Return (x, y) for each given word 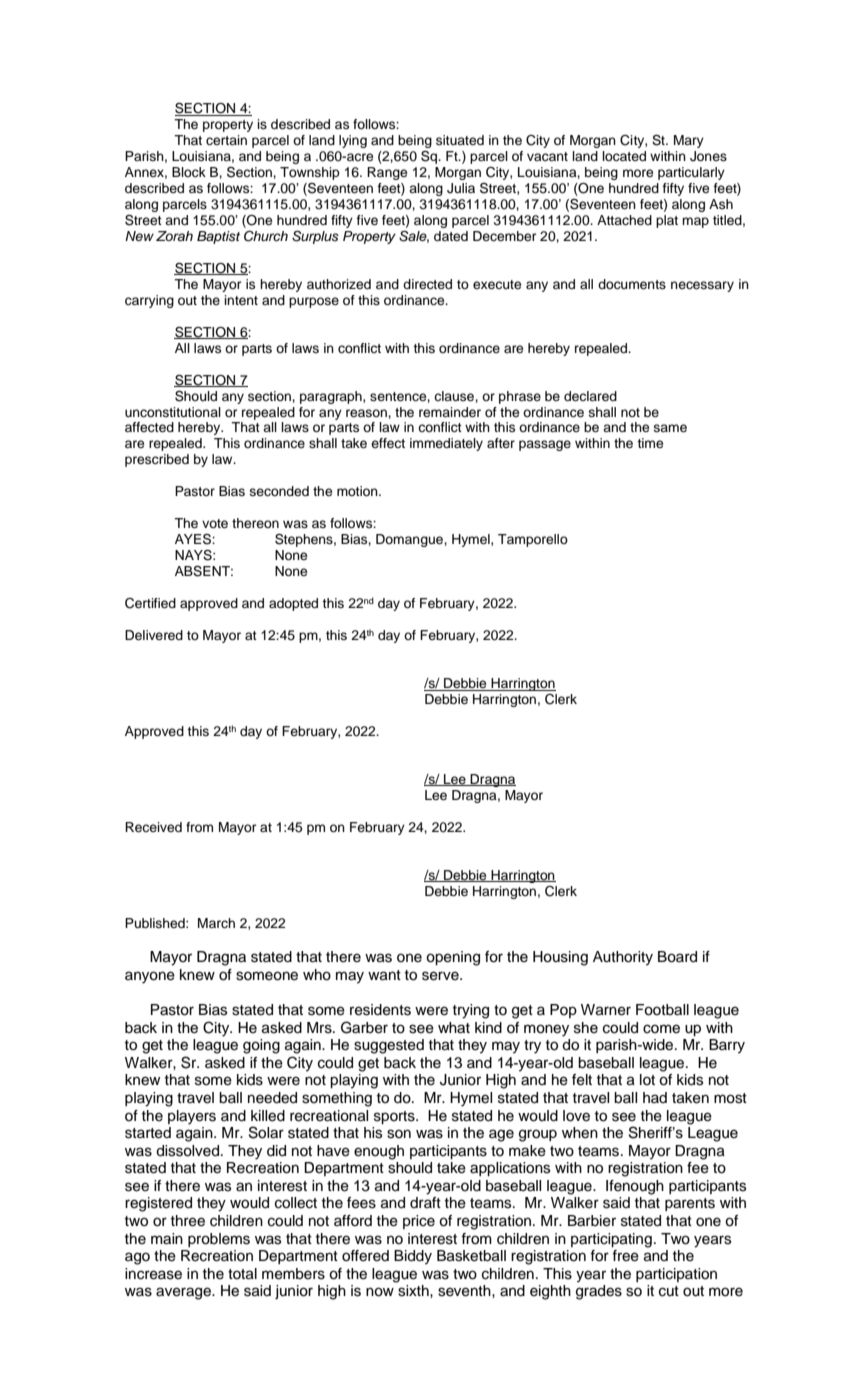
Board (677, 957)
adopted (293, 604)
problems (219, 1240)
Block (189, 172)
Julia (461, 188)
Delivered (154, 635)
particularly (691, 173)
